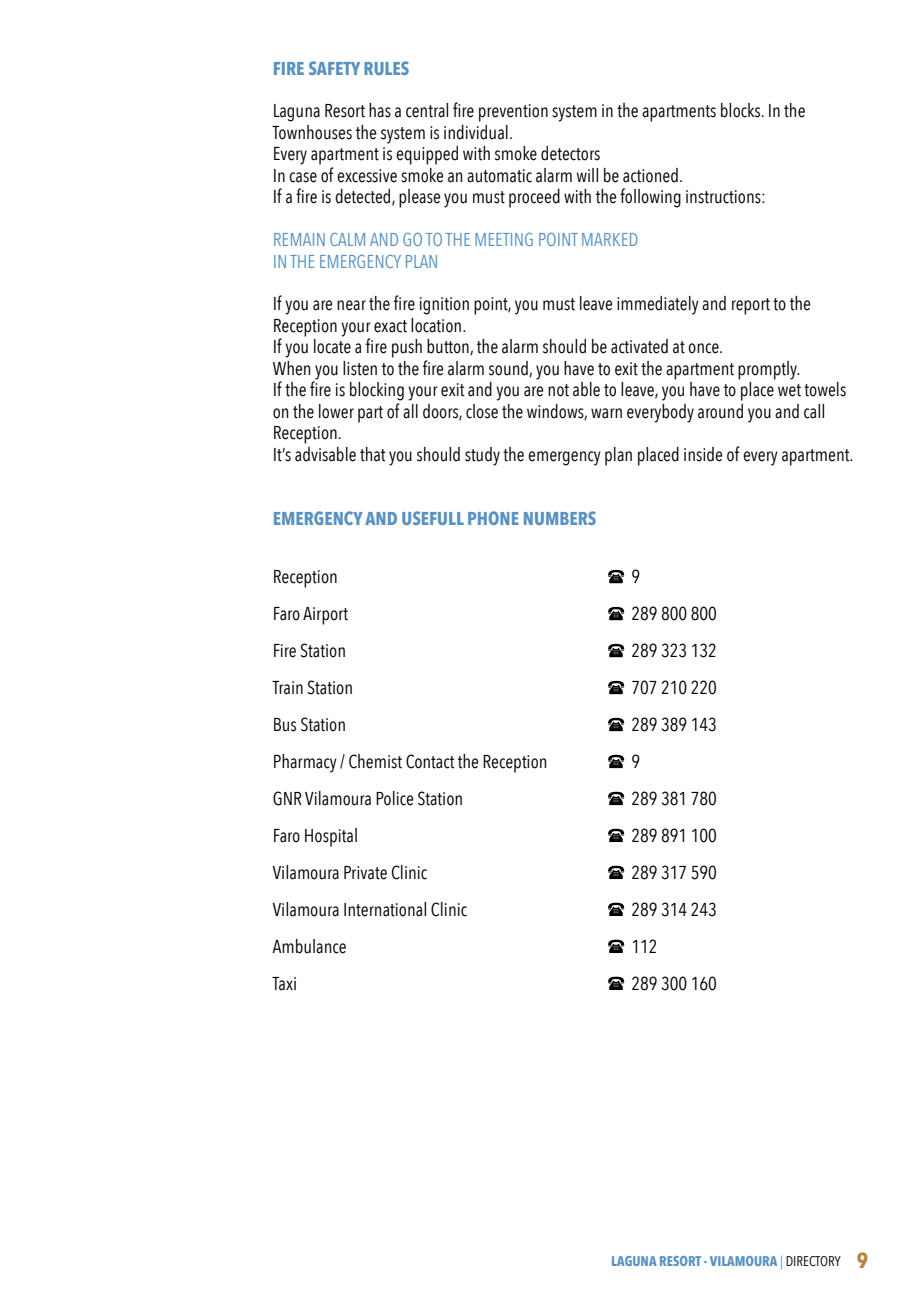  What do you see at coordinates (703, 454) in the screenshot?
I see `inside` at bounding box center [703, 454].
